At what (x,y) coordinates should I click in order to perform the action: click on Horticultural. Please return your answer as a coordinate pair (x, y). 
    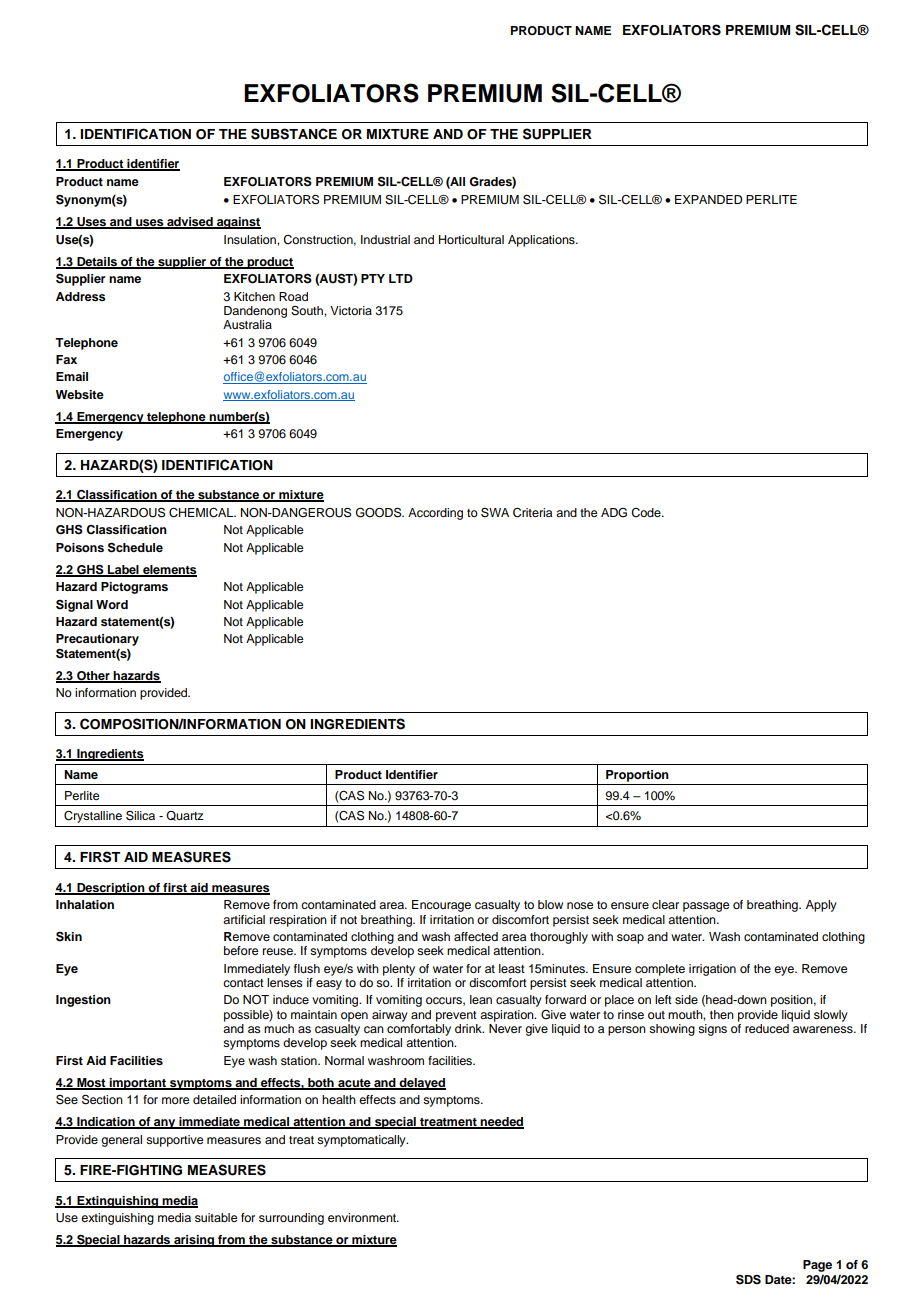
    Looking at the image, I should click on (471, 239).
